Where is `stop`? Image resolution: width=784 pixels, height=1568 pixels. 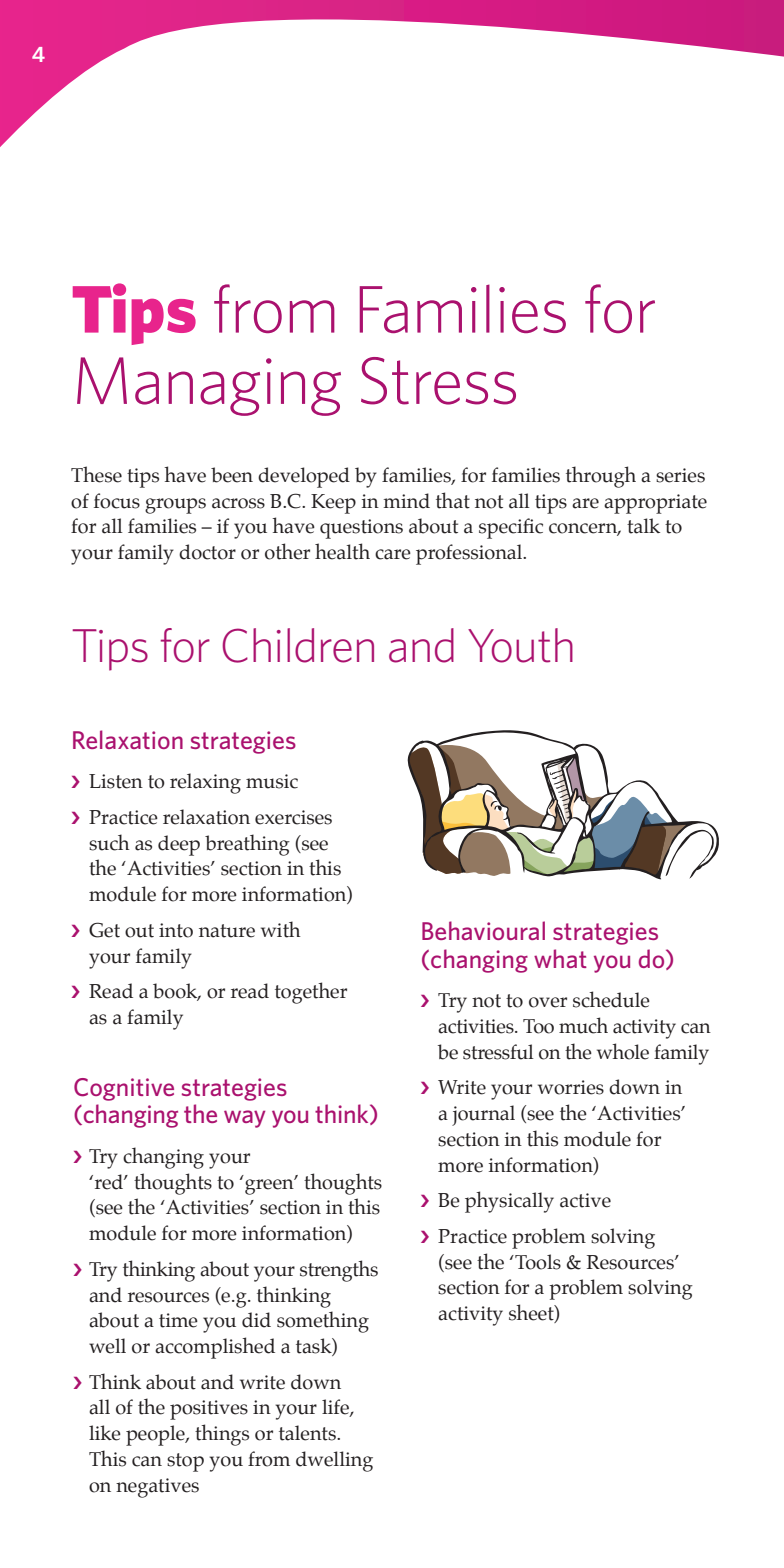 stop is located at coordinates (185, 1462).
